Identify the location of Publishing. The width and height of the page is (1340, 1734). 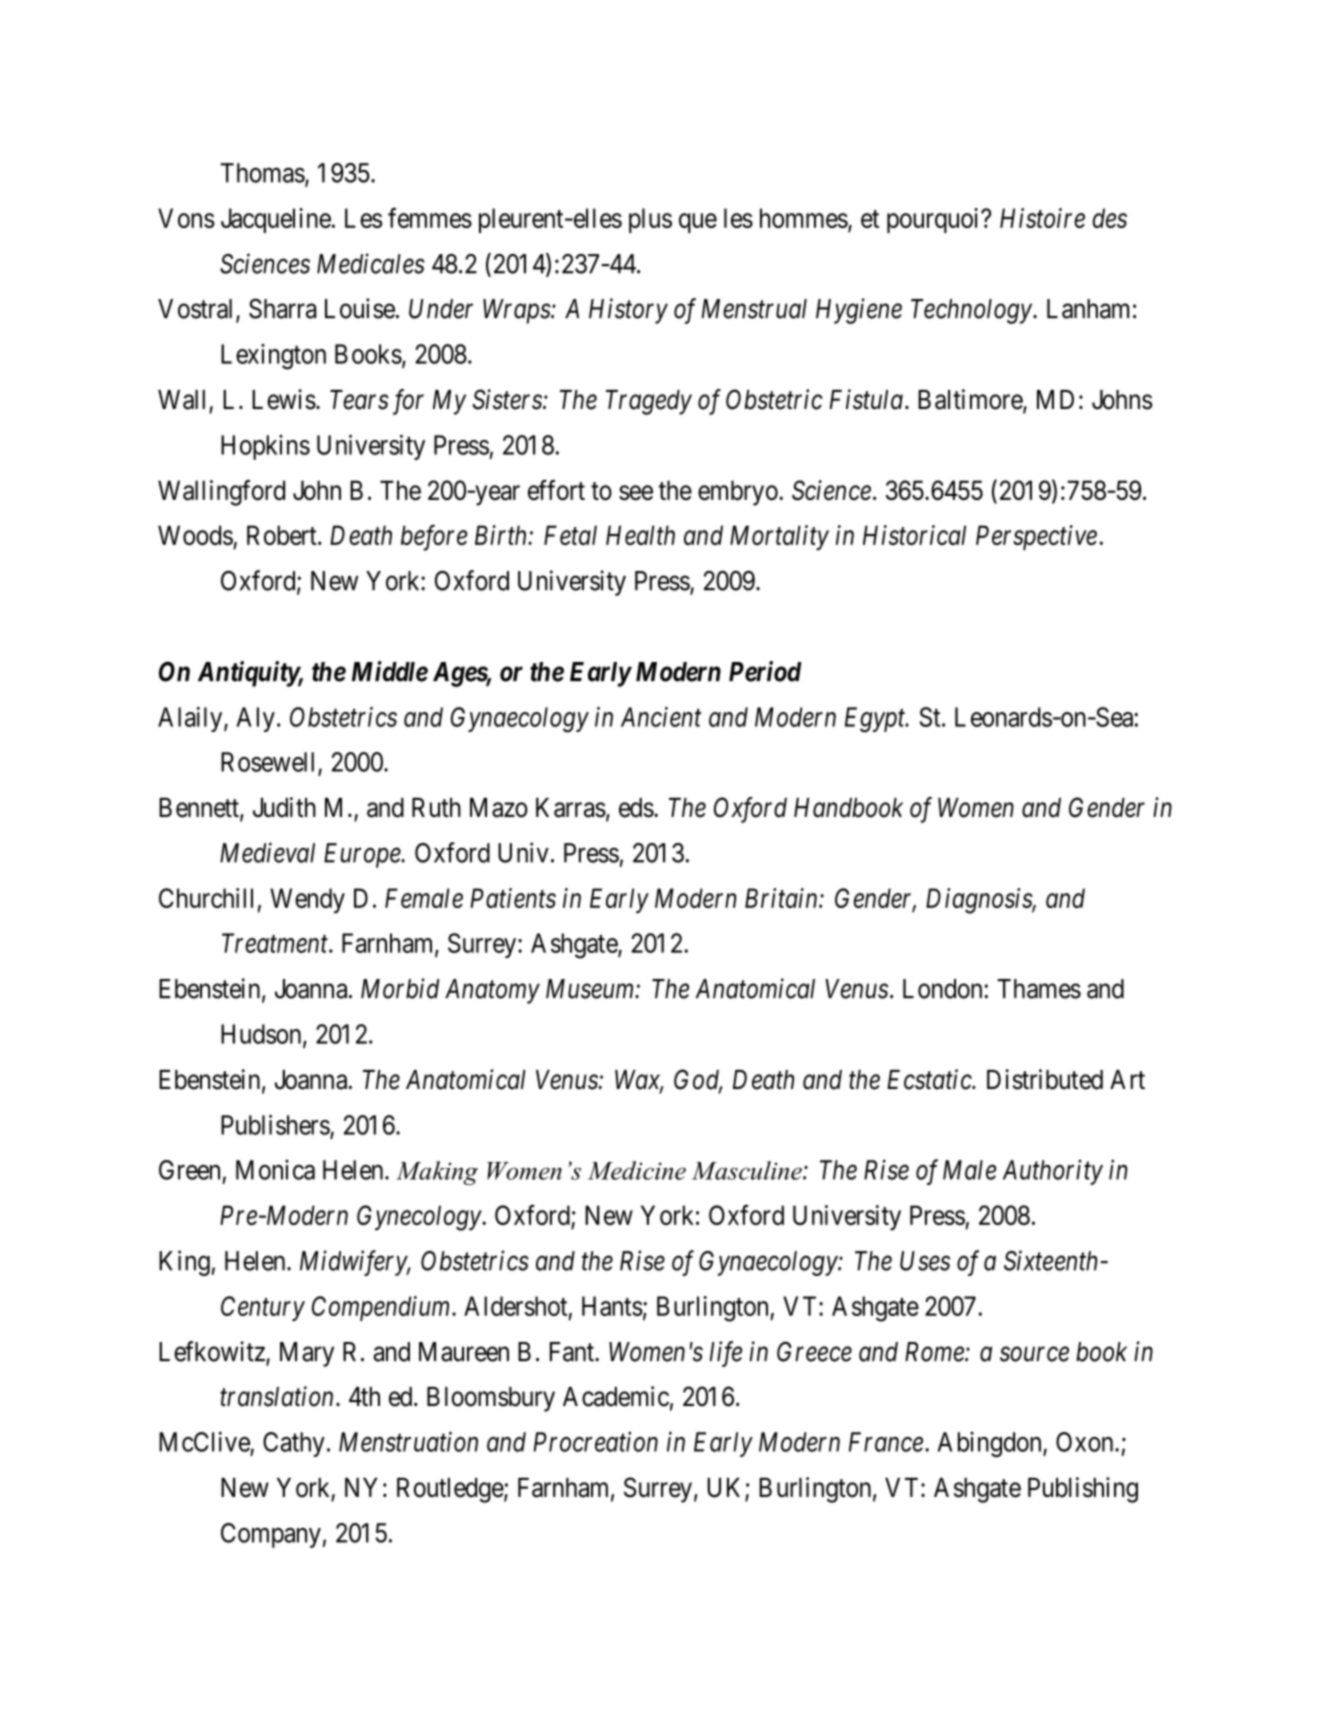
(1083, 1490).
